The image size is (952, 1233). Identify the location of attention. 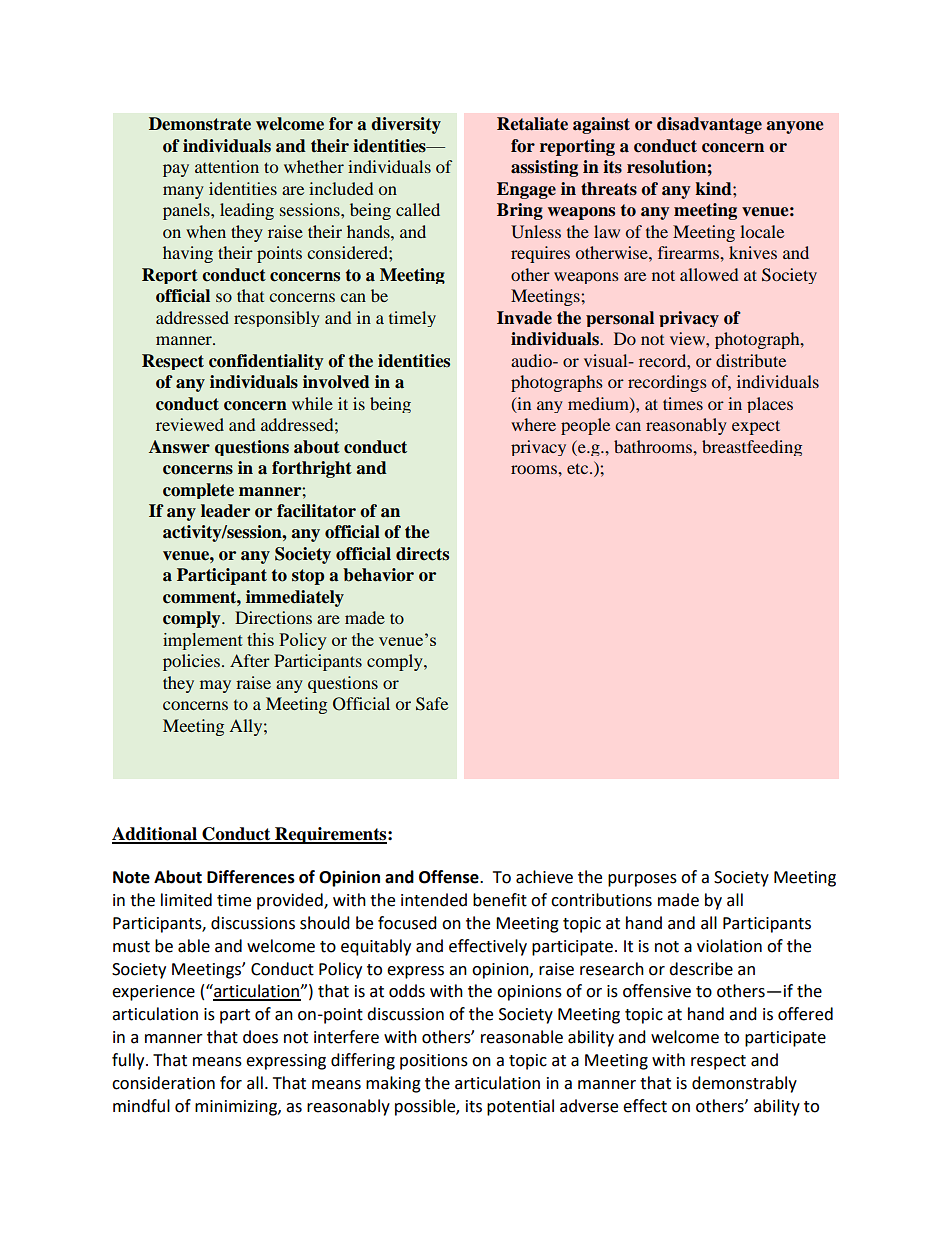
(227, 166).
